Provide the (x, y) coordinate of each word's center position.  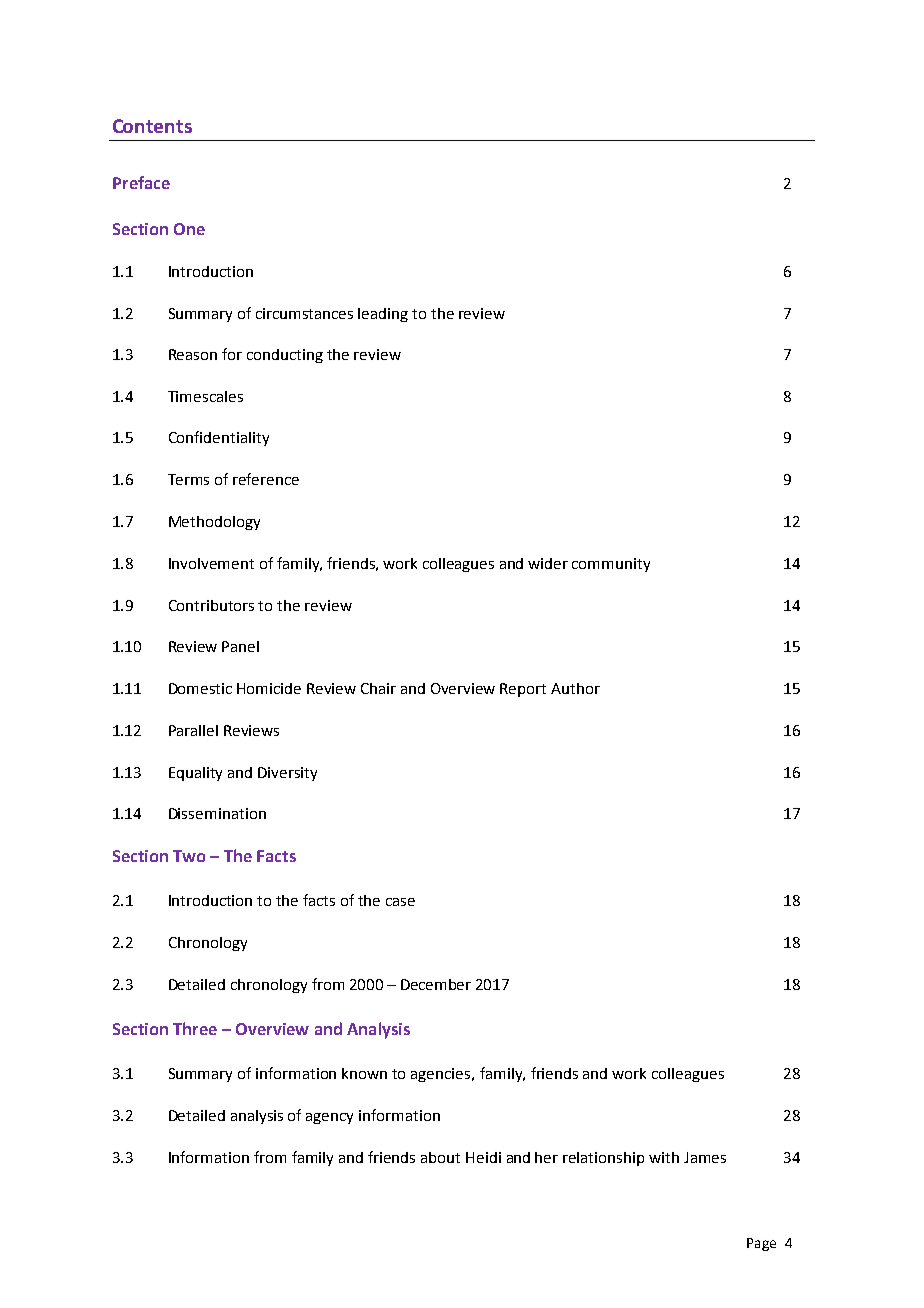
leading (383, 315)
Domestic (200, 688)
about (440, 1157)
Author (575, 688)
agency (329, 1118)
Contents (152, 126)
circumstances (304, 313)
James (705, 1157)
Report (523, 690)
